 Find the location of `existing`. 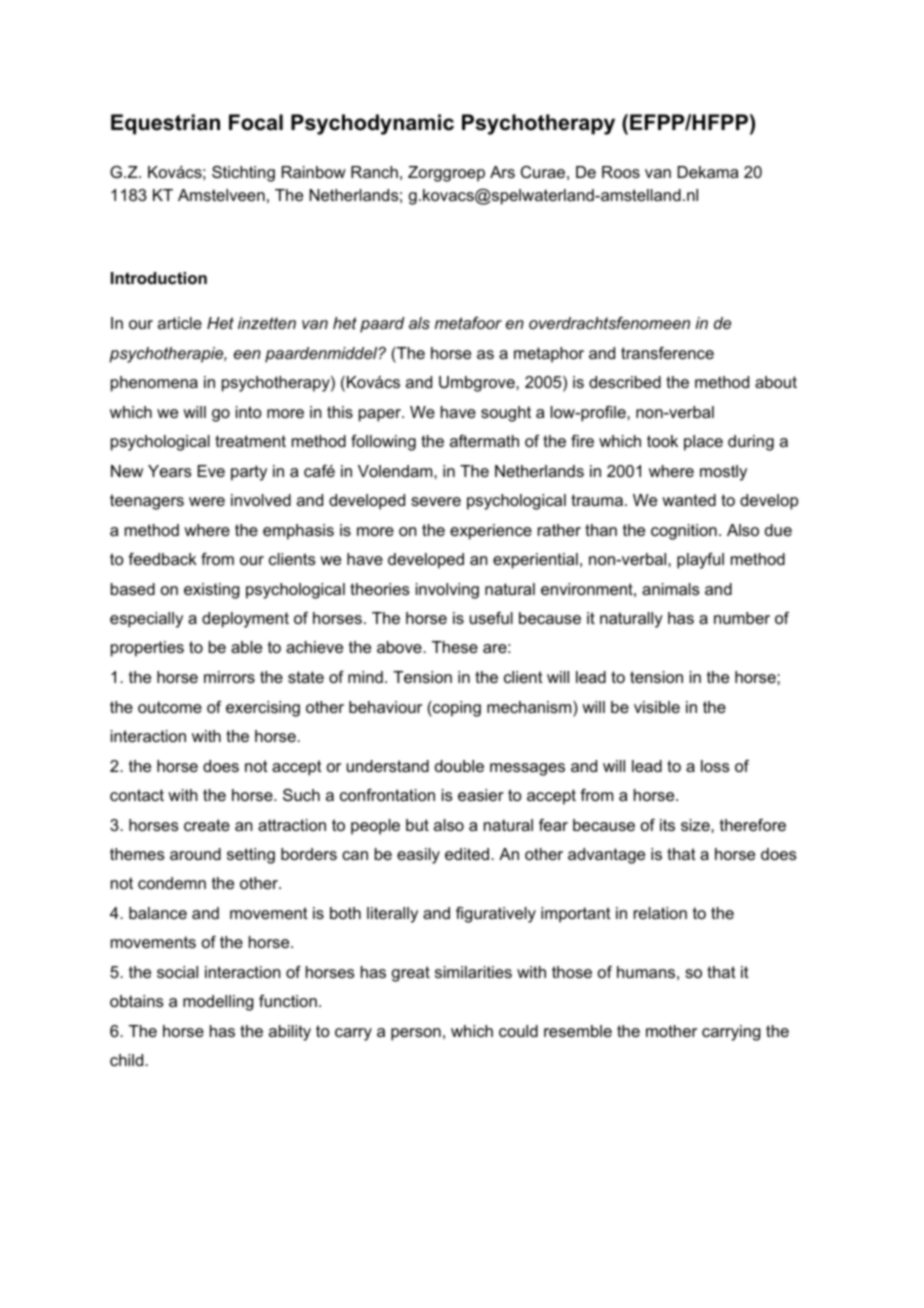

existing is located at coordinates (212, 591).
